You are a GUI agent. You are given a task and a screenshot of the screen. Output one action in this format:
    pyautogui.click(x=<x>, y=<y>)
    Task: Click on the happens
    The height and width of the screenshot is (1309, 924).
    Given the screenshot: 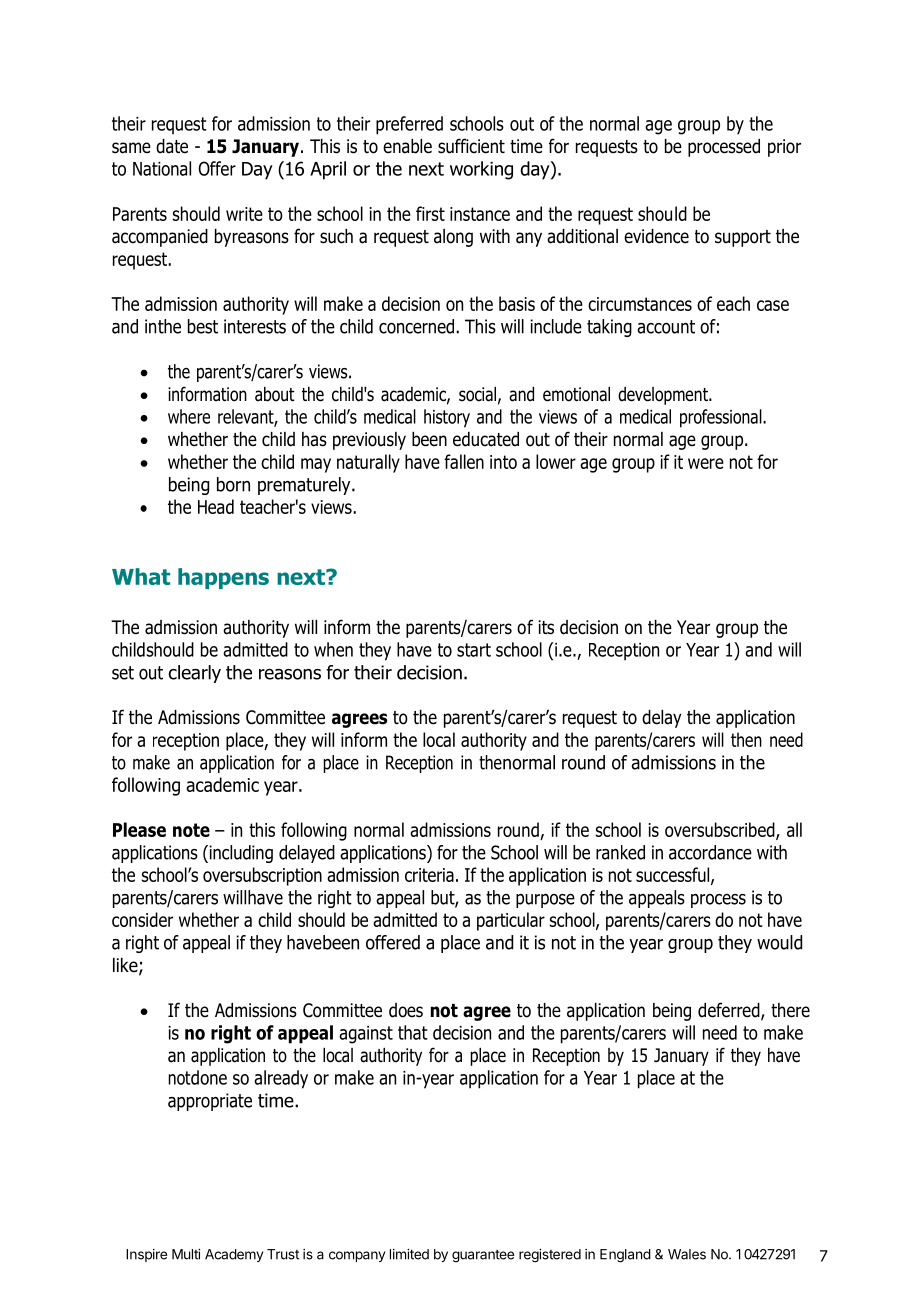 What is the action you would take?
    pyautogui.click(x=223, y=578)
